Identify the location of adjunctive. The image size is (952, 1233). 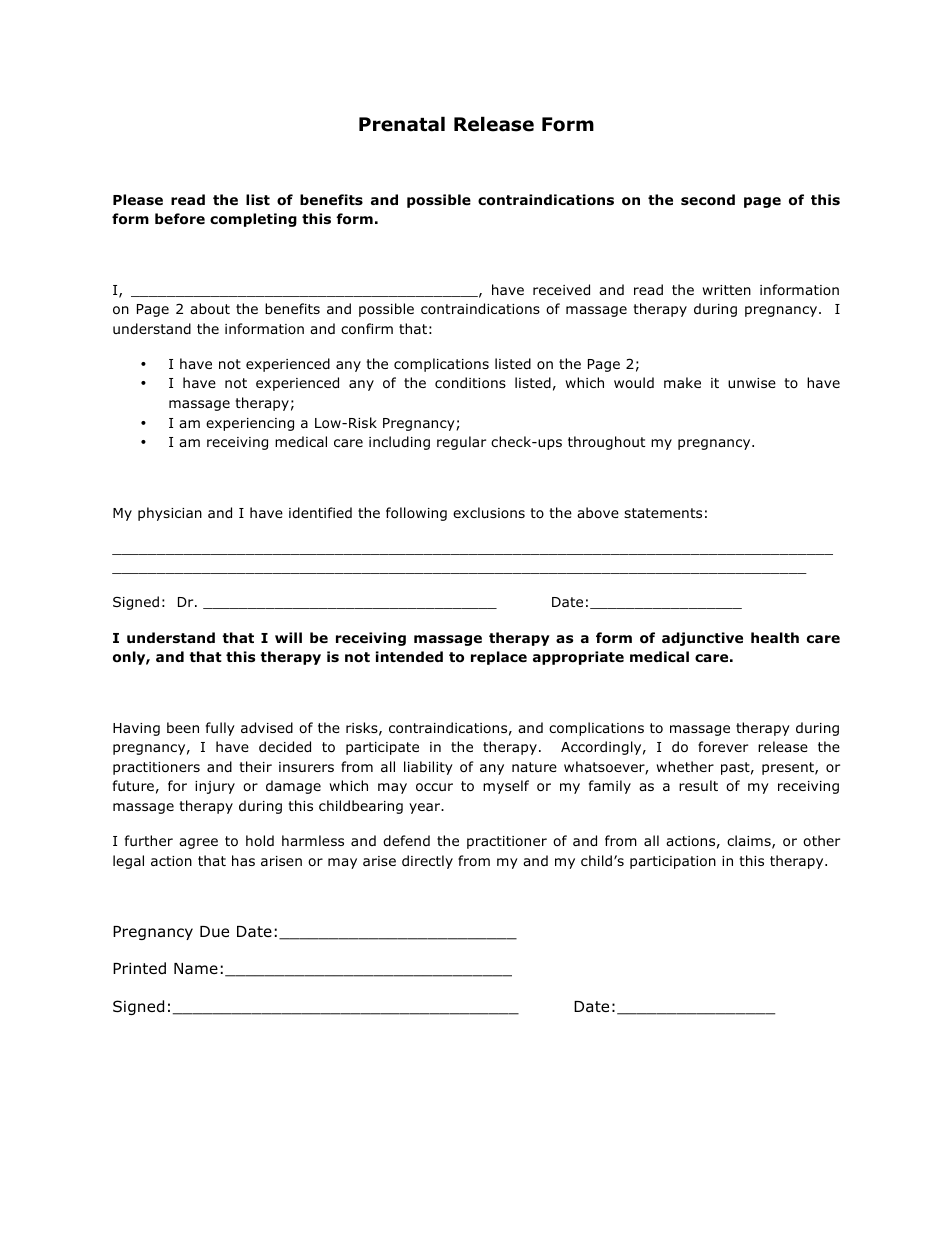
(702, 639).
